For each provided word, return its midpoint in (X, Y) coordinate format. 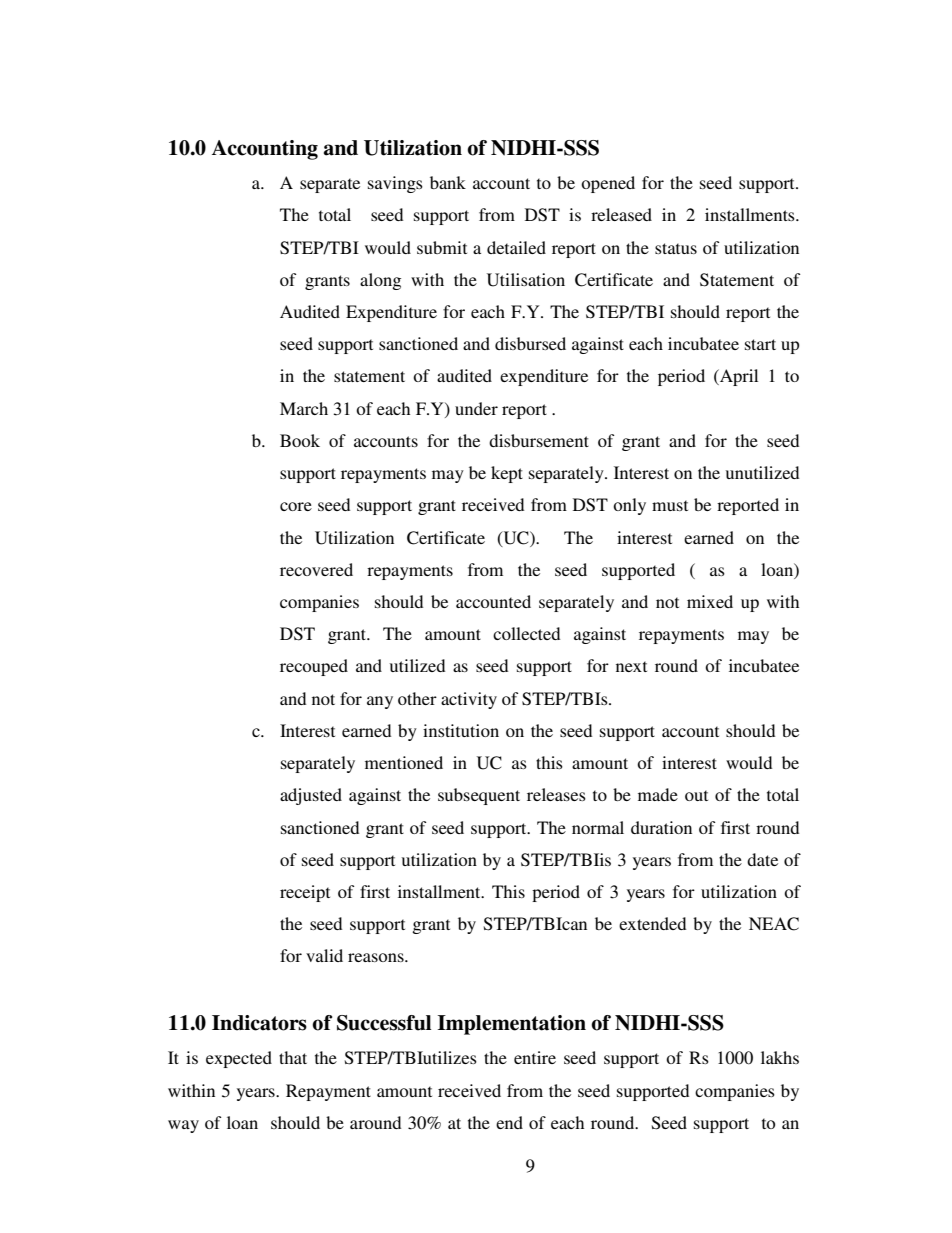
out (696, 795)
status (676, 248)
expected (239, 1059)
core (296, 506)
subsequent (479, 796)
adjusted (311, 796)
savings (395, 184)
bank (448, 182)
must (670, 505)
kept (507, 474)
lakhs (780, 1057)
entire (535, 1057)
